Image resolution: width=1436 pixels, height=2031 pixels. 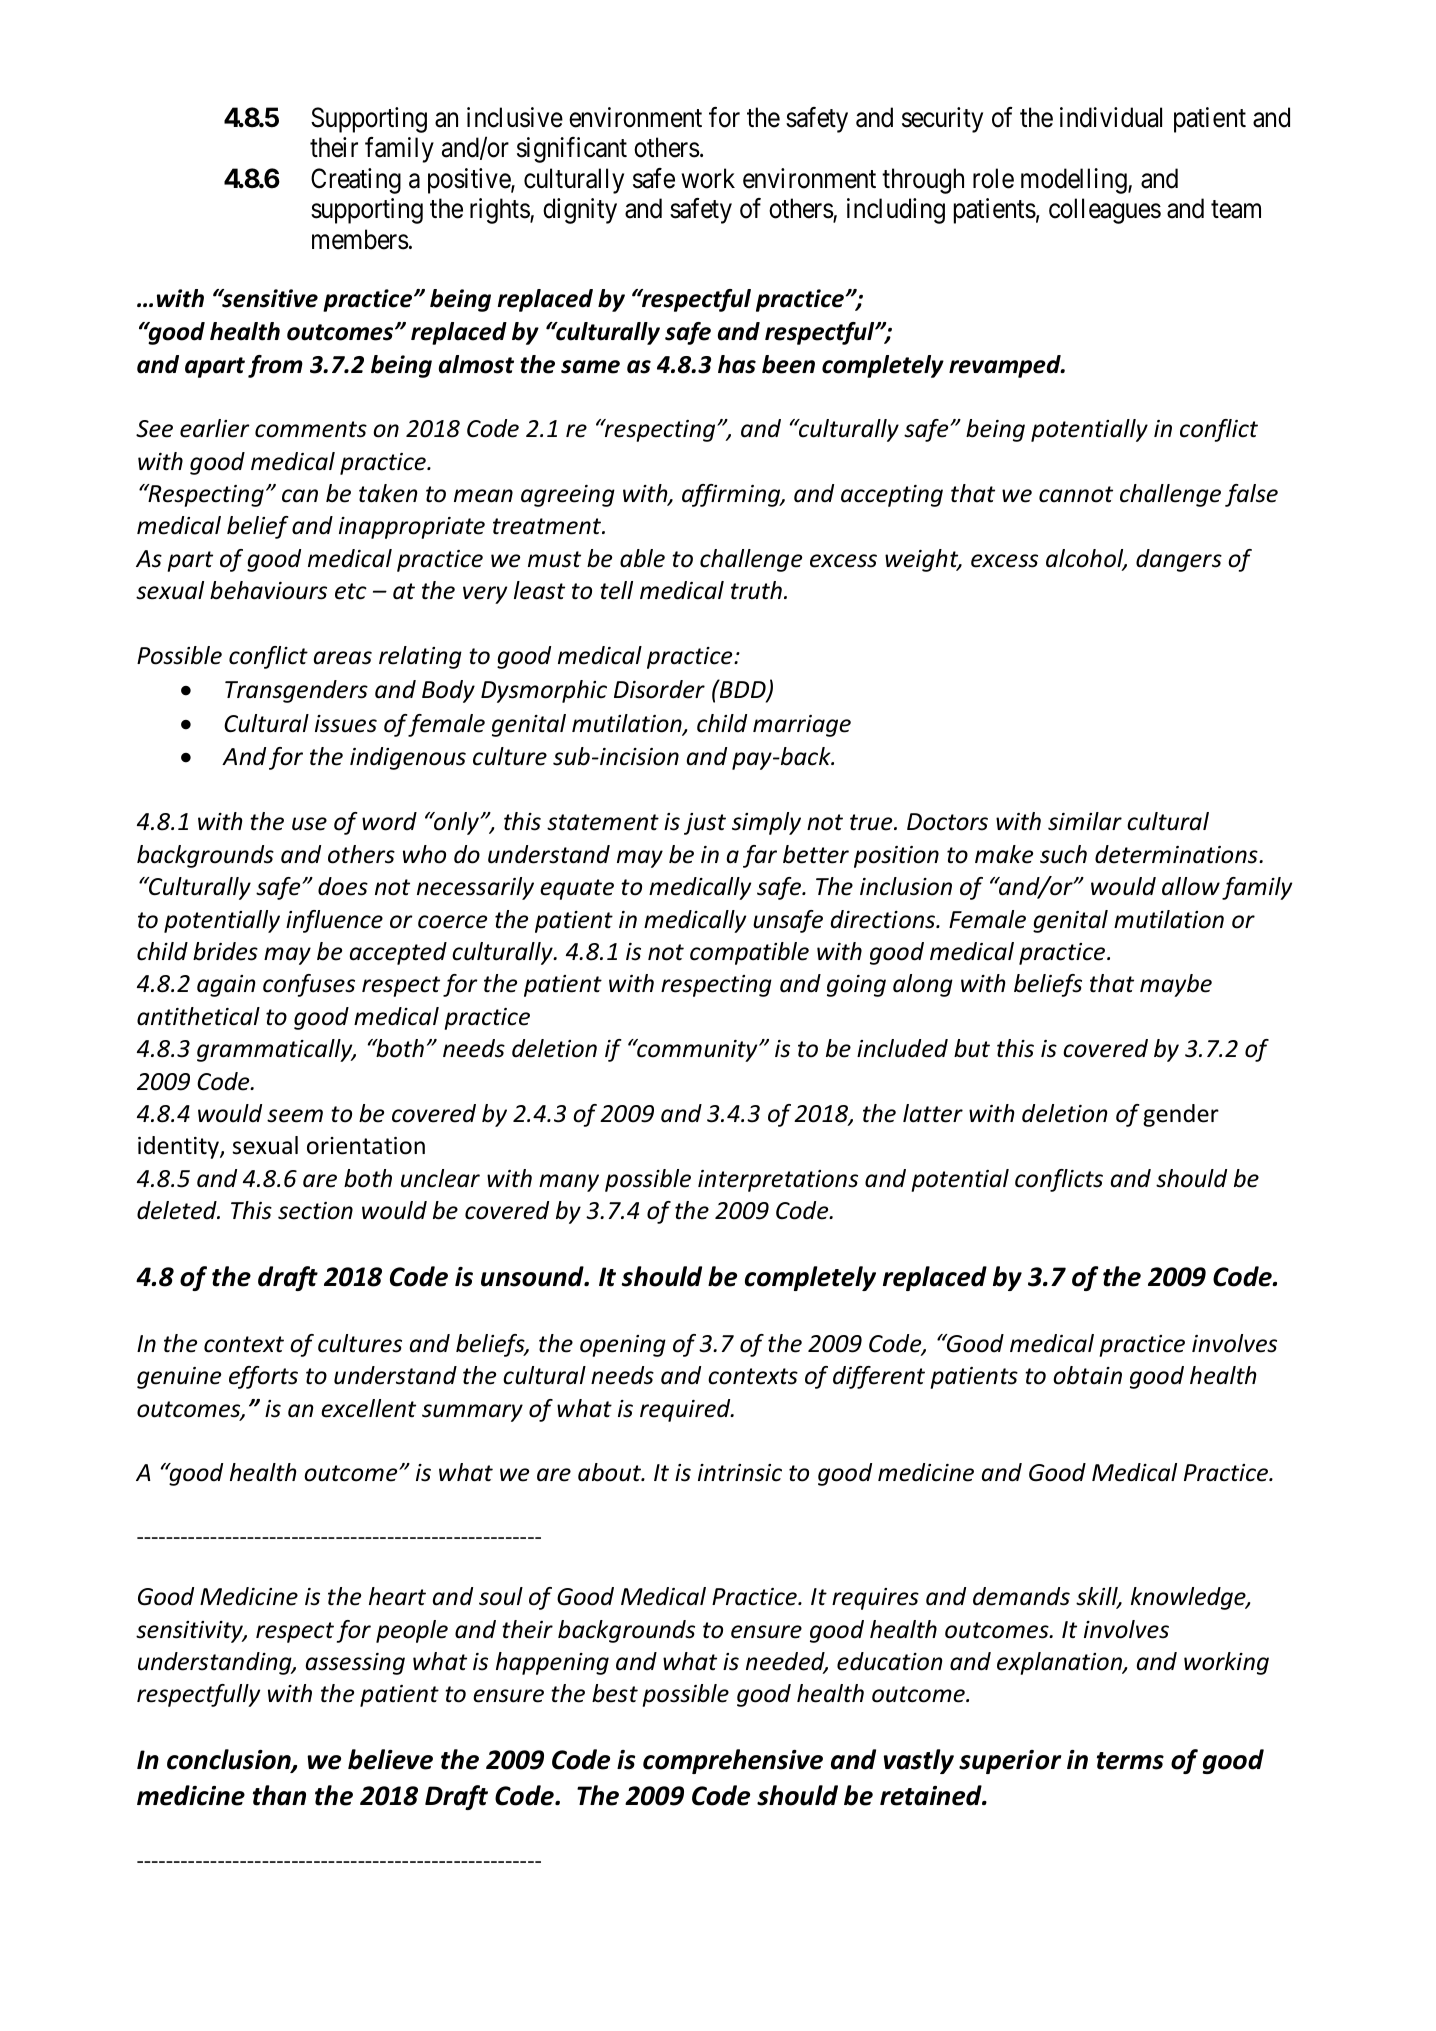 What do you see at coordinates (356, 181) in the image?
I see `Creating` at bounding box center [356, 181].
